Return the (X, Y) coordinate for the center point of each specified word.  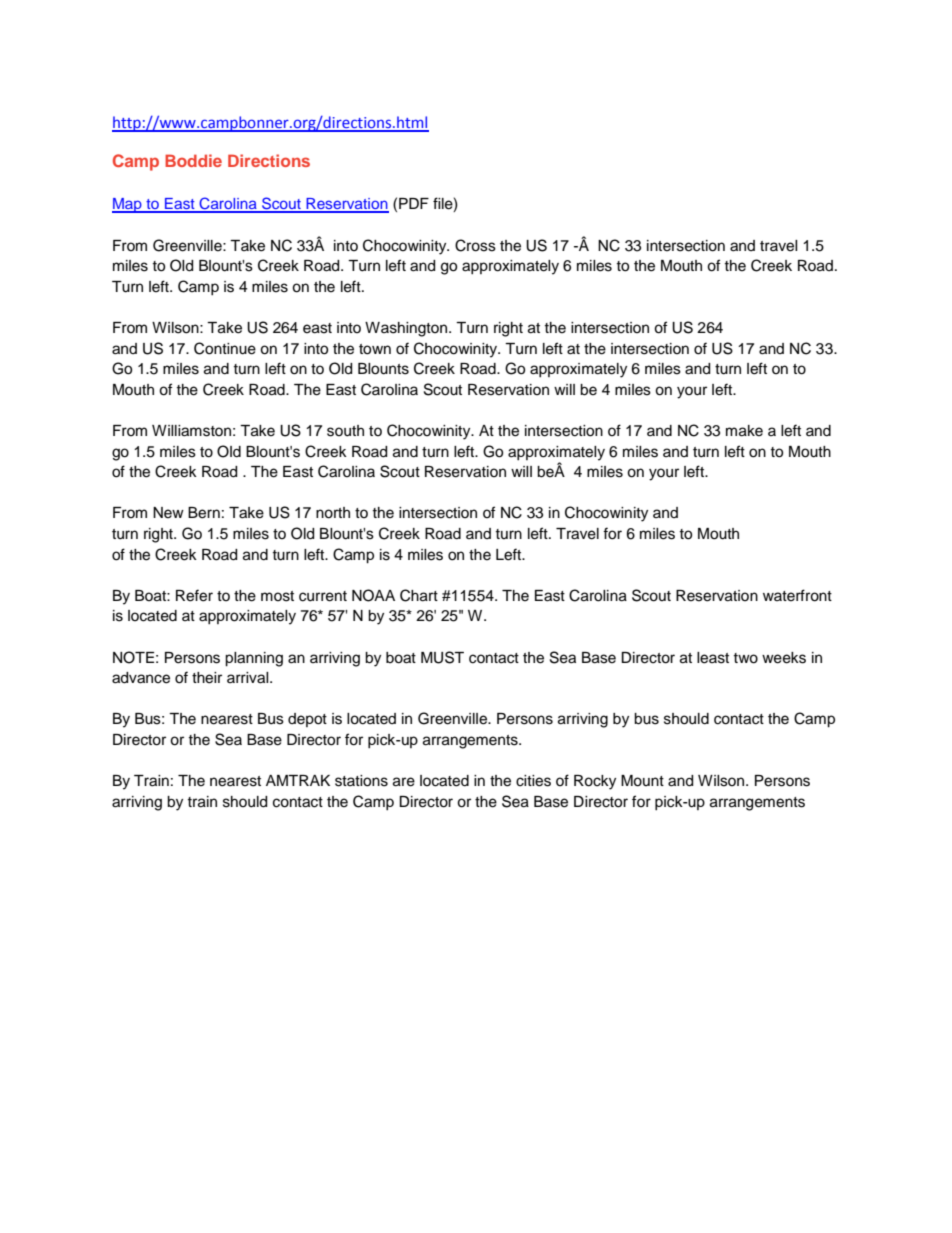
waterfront (797, 595)
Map (128, 205)
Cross (475, 245)
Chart (419, 595)
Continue (225, 348)
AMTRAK (298, 780)
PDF (414, 203)
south (345, 431)
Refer (194, 595)
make (744, 431)
